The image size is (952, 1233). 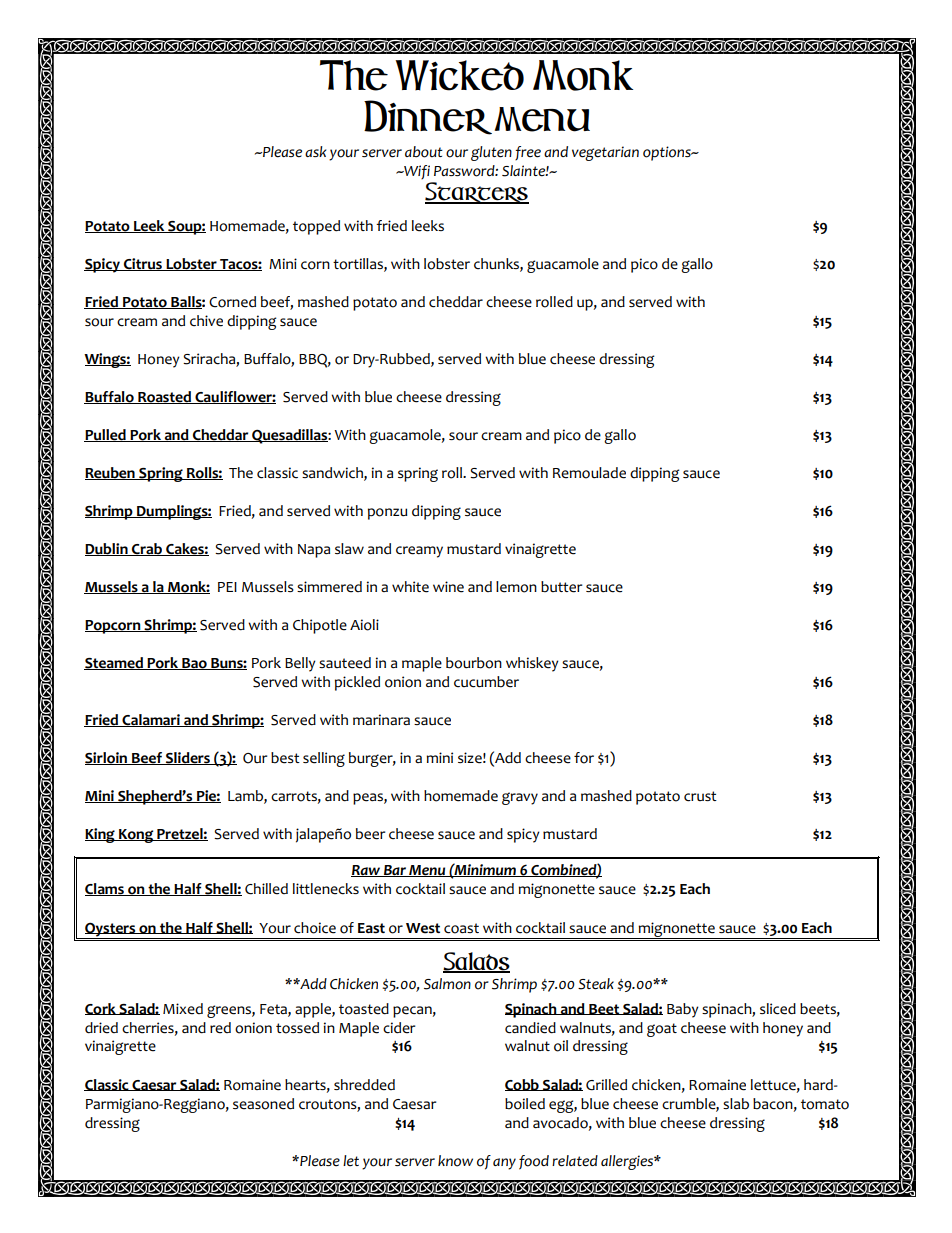 I want to click on chive, so click(x=206, y=321).
